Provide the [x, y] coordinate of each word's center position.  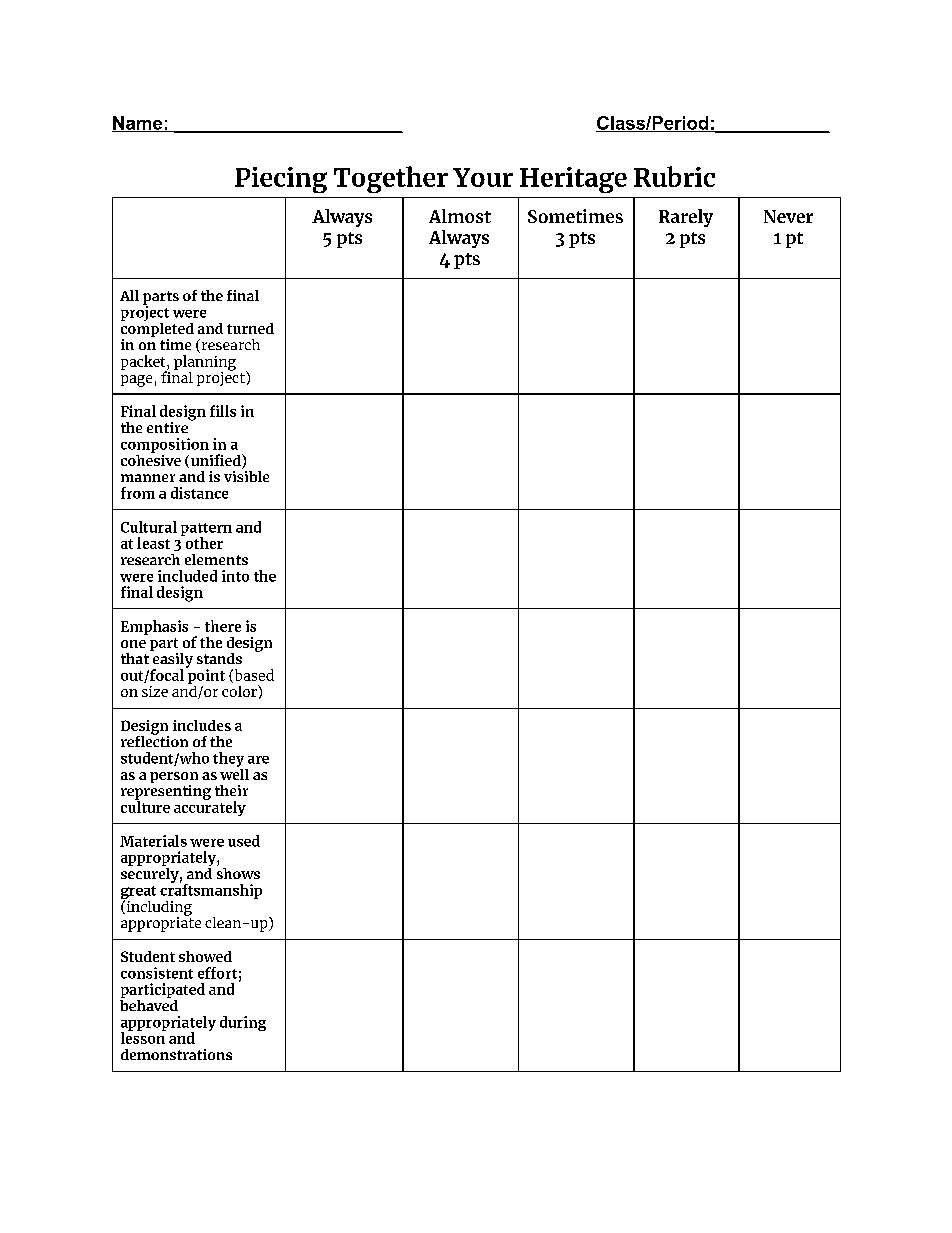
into [235, 576]
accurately [210, 807]
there [223, 626]
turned [250, 328]
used [244, 841]
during [243, 1023]
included [187, 576]
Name [138, 124]
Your [483, 177]
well [234, 773]
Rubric [674, 176]
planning [205, 364]
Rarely [686, 218]
